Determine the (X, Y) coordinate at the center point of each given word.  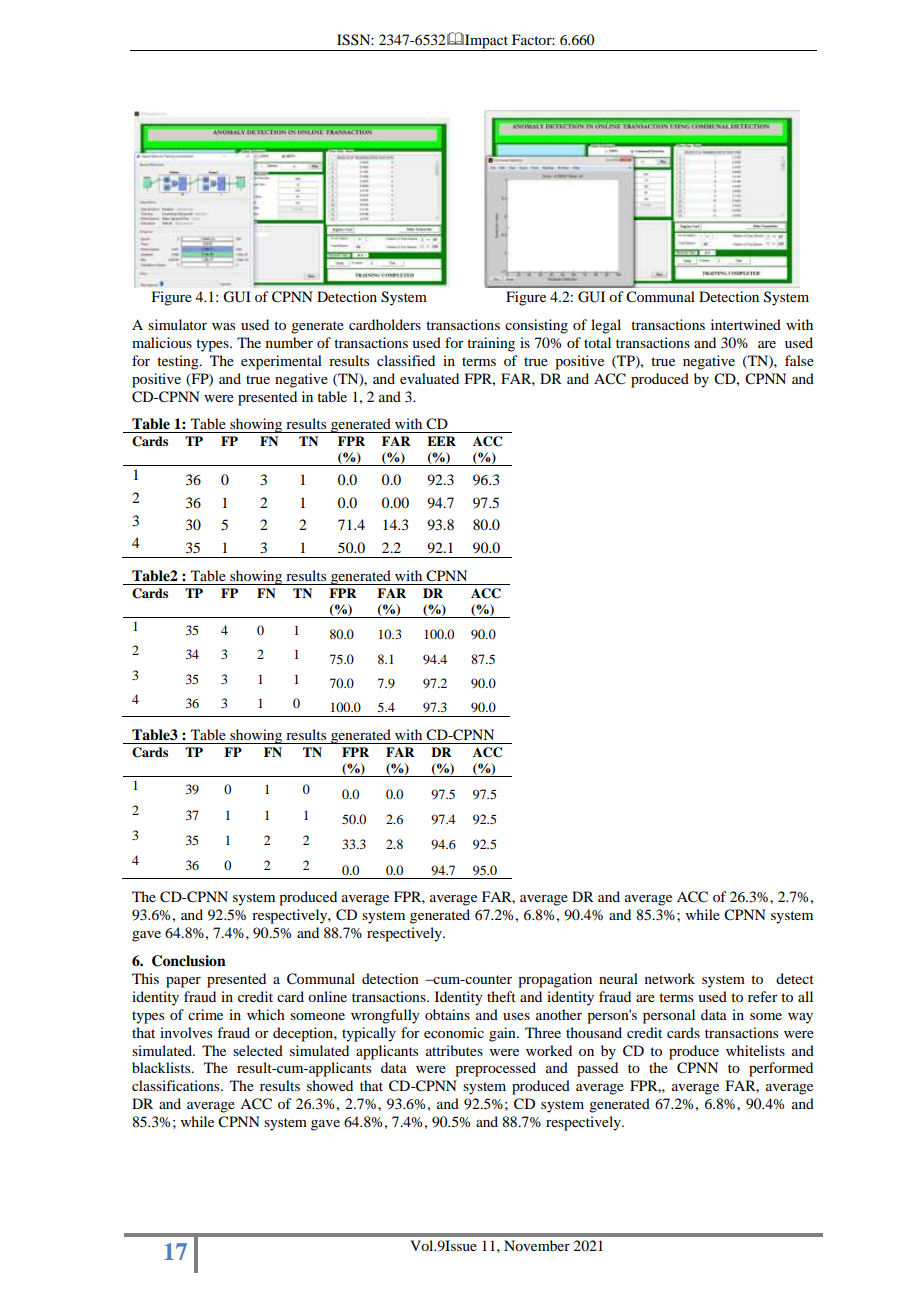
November (537, 1245)
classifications (177, 1085)
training (491, 344)
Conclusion (189, 961)
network (670, 978)
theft (501, 996)
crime (205, 1014)
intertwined (746, 324)
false (799, 360)
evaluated (429, 378)
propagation (555, 980)
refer (763, 996)
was (223, 326)
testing (179, 362)
